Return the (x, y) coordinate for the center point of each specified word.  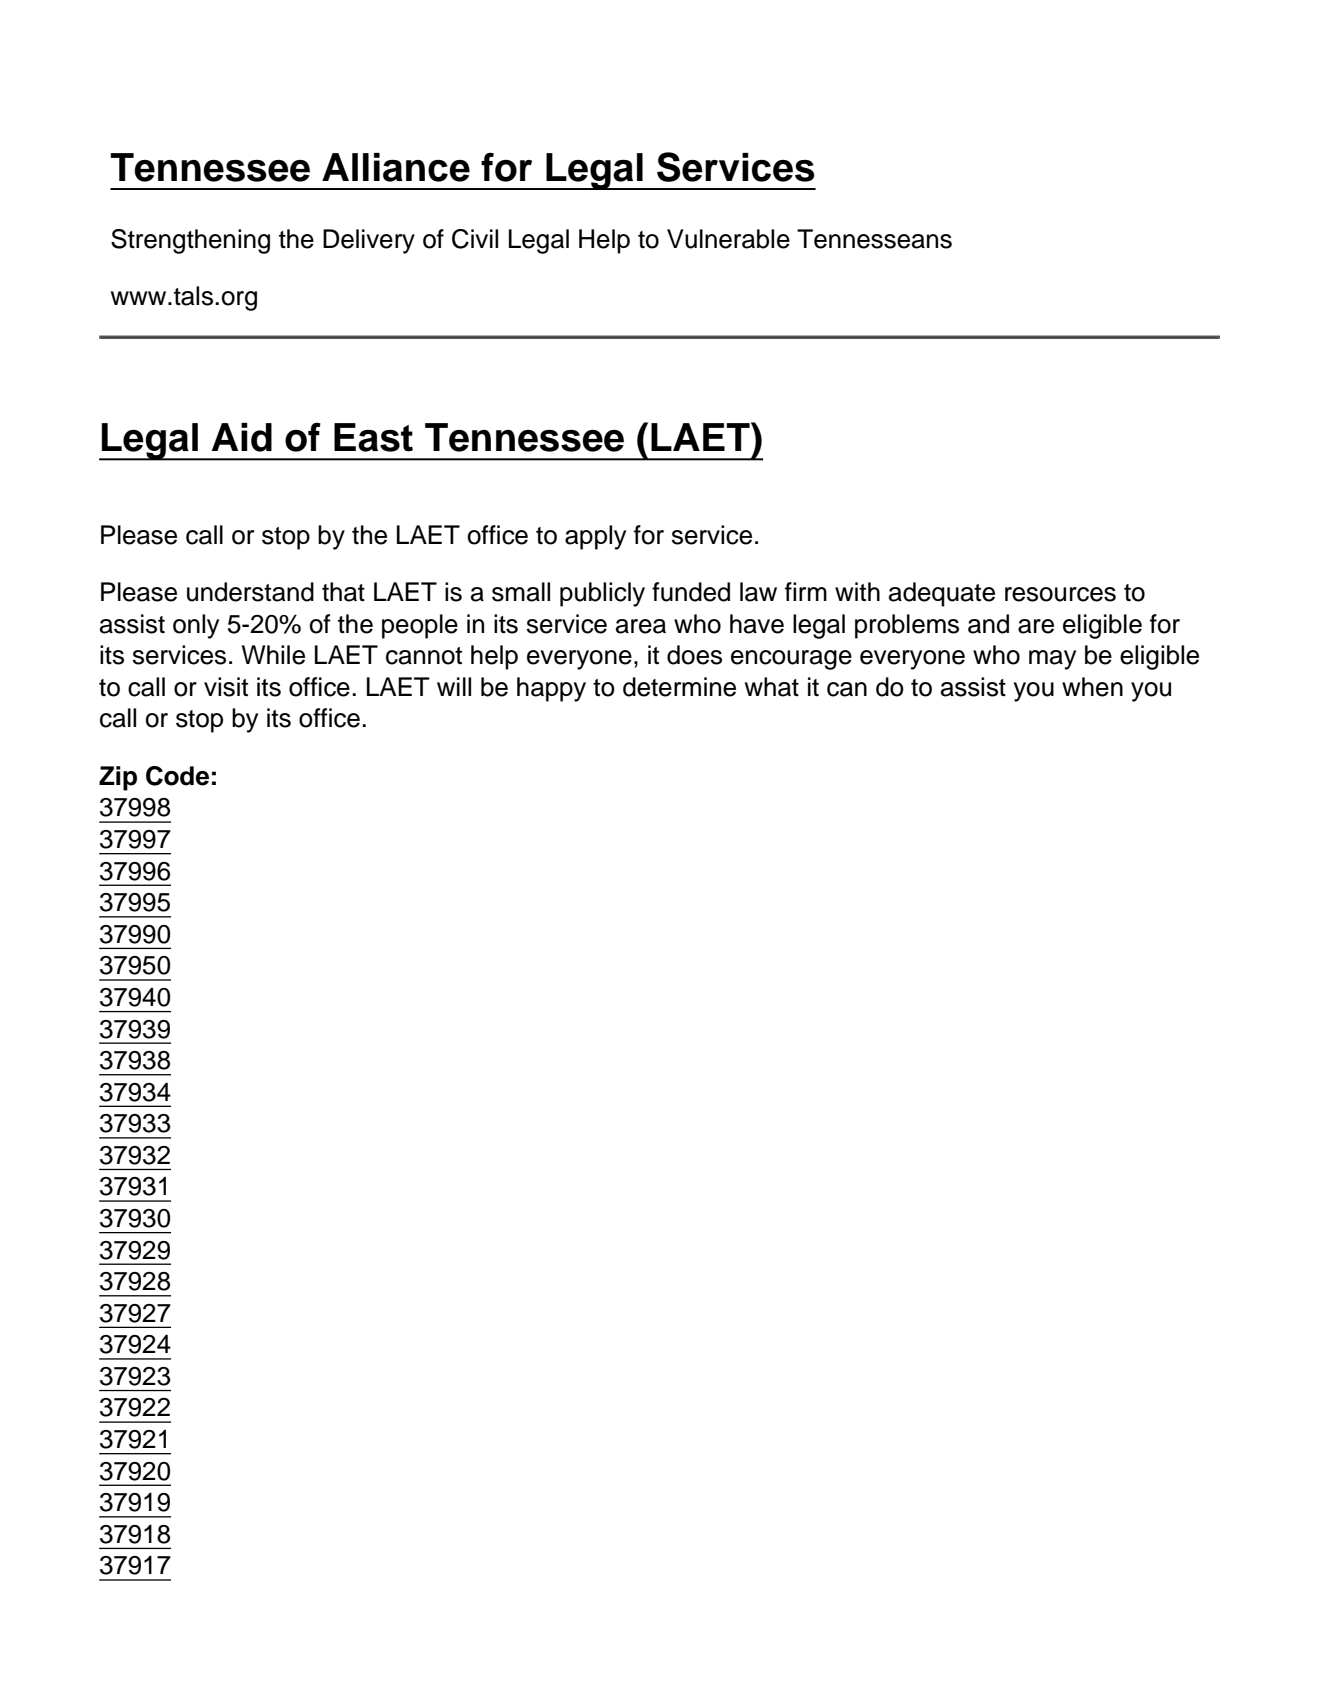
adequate (942, 594)
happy (551, 689)
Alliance (396, 167)
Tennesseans (874, 239)
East (373, 437)
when (1092, 687)
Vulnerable (728, 239)
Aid (242, 437)
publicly (602, 594)
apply (595, 537)
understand (250, 592)
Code (177, 776)
